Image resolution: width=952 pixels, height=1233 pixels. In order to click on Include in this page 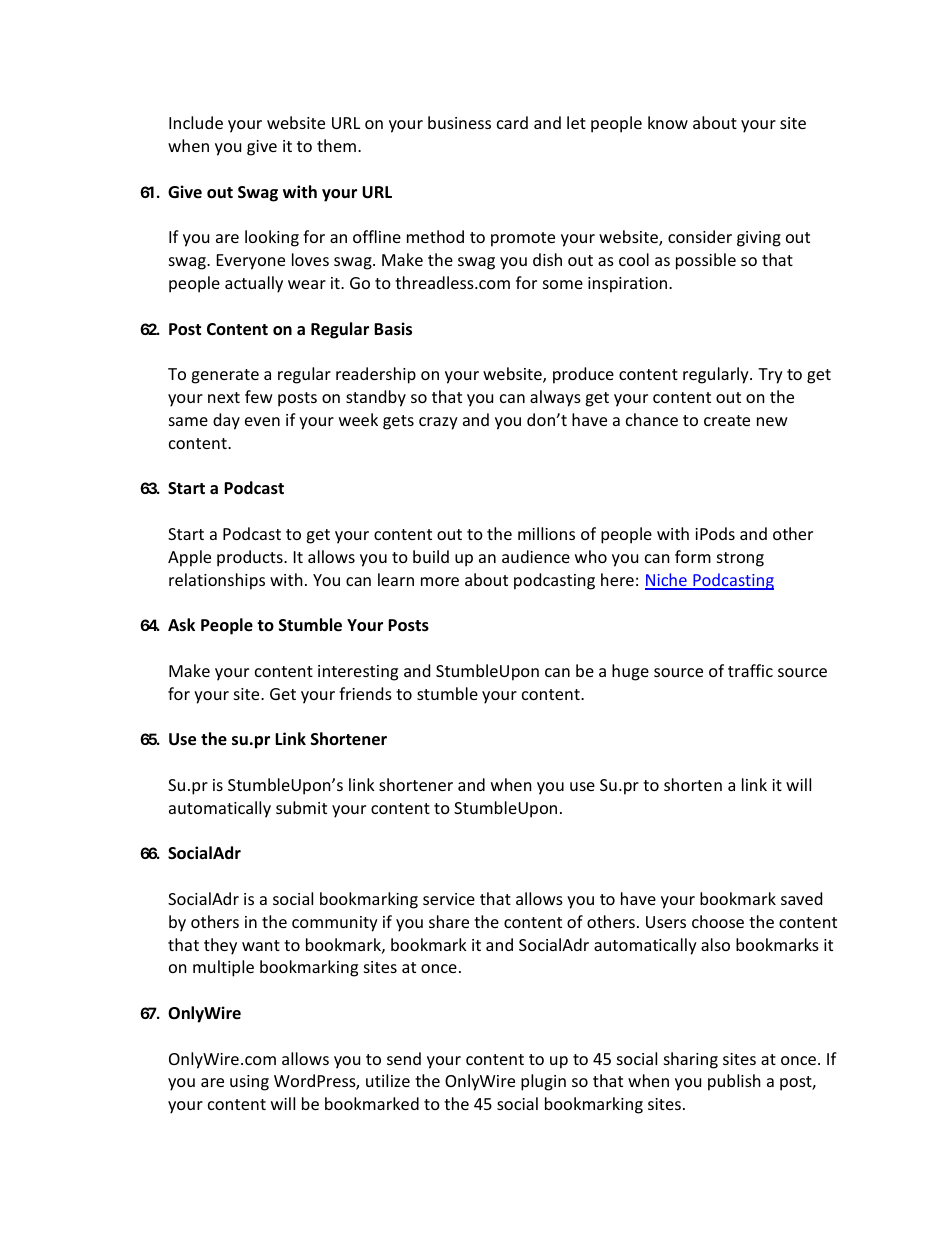, I will do `click(196, 122)`.
